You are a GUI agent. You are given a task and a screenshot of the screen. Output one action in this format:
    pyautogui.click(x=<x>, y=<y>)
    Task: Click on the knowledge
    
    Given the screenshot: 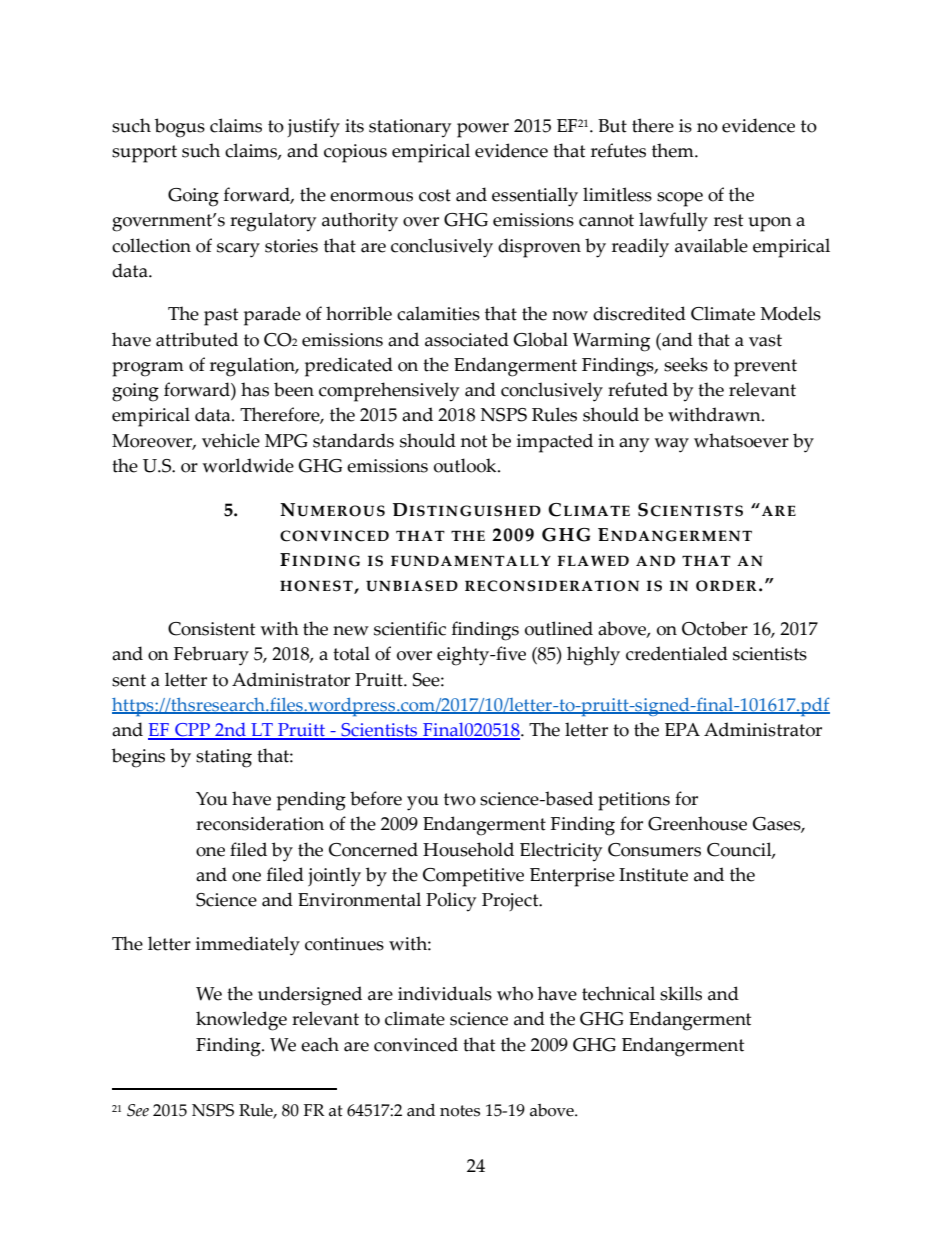 What is the action you would take?
    pyautogui.click(x=241, y=1021)
